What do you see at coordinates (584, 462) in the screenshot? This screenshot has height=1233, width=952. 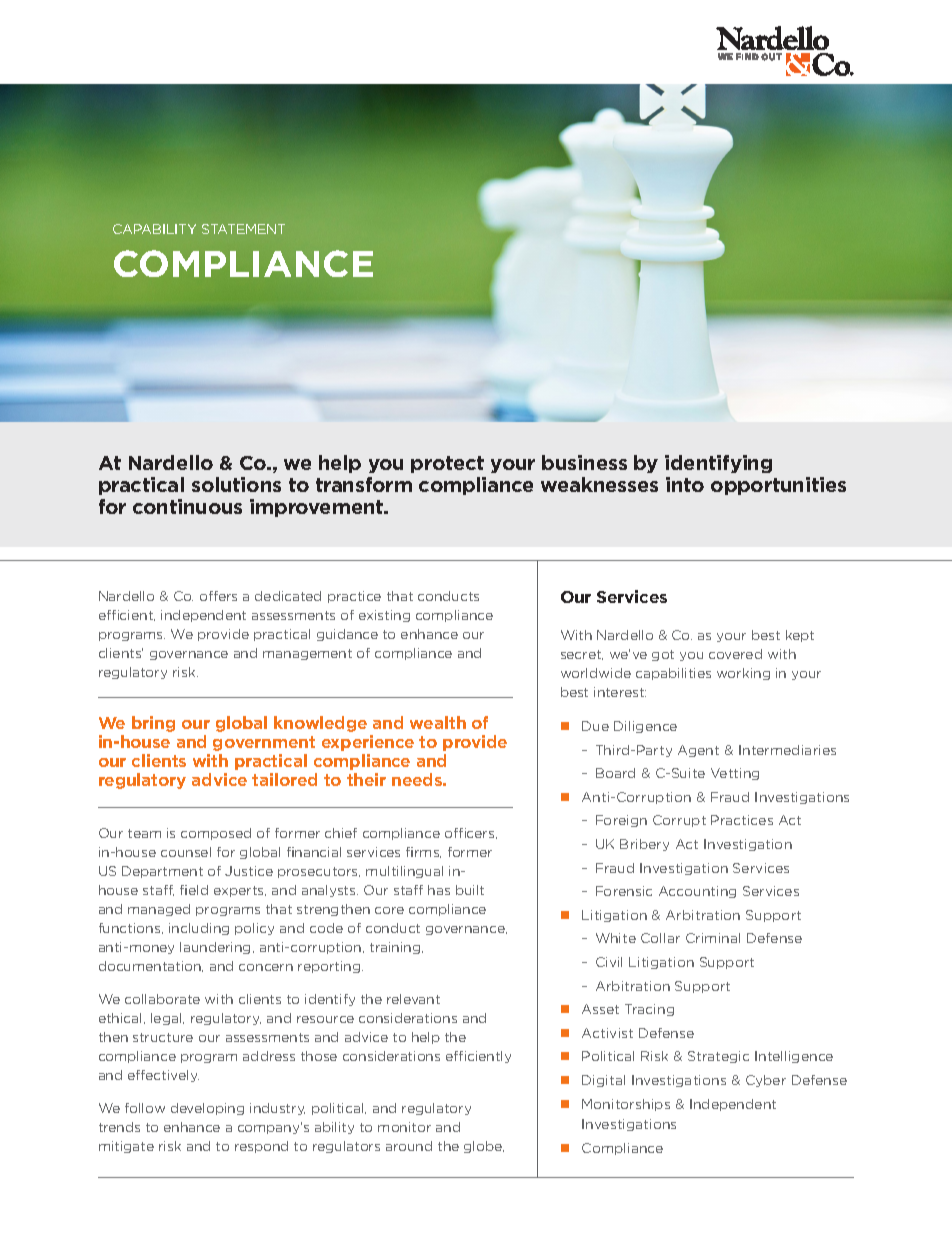 I see `business` at bounding box center [584, 462].
